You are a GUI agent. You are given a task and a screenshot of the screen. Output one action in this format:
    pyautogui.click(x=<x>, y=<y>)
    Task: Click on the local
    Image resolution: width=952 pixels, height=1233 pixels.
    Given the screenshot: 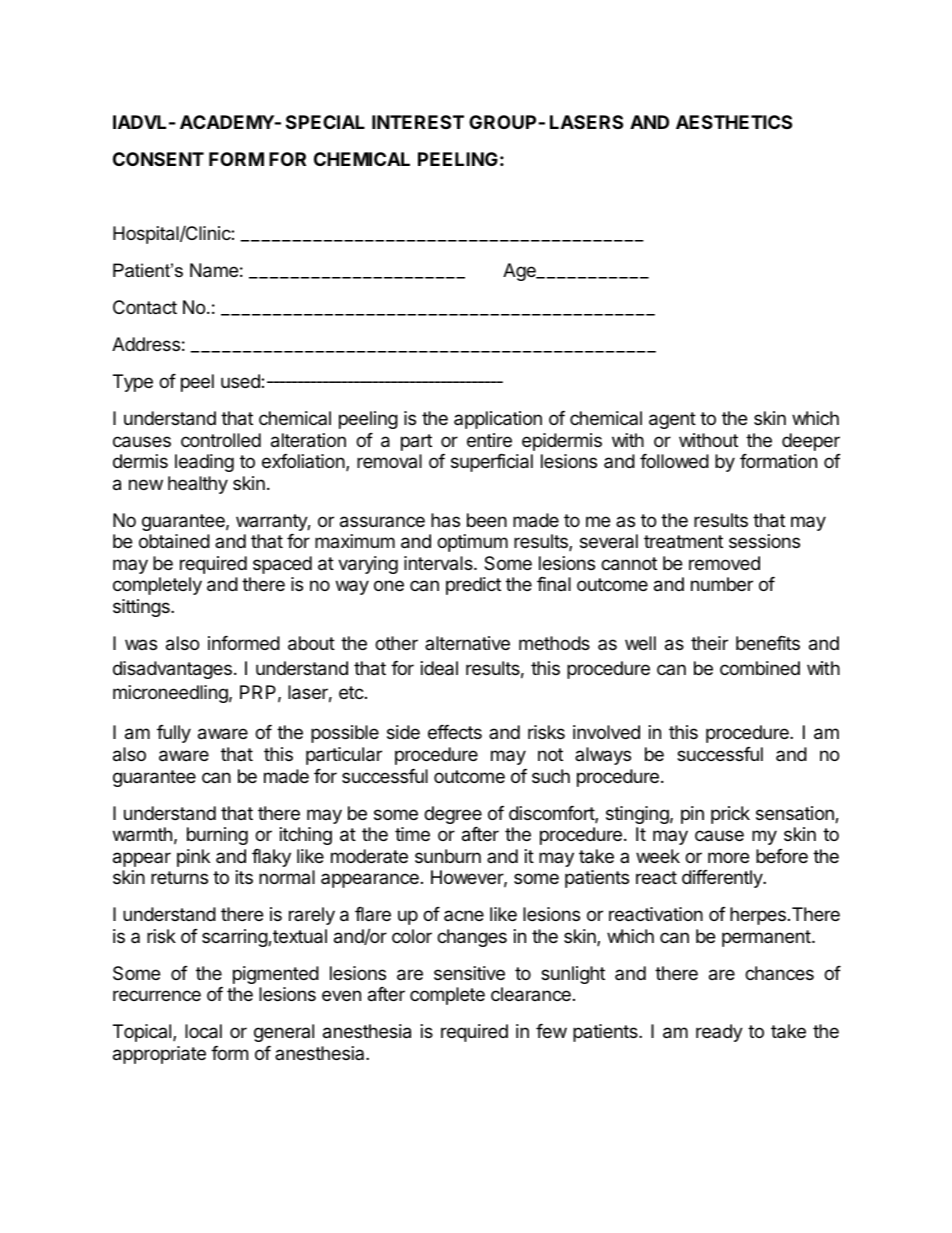 What is the action you would take?
    pyautogui.click(x=203, y=1031)
